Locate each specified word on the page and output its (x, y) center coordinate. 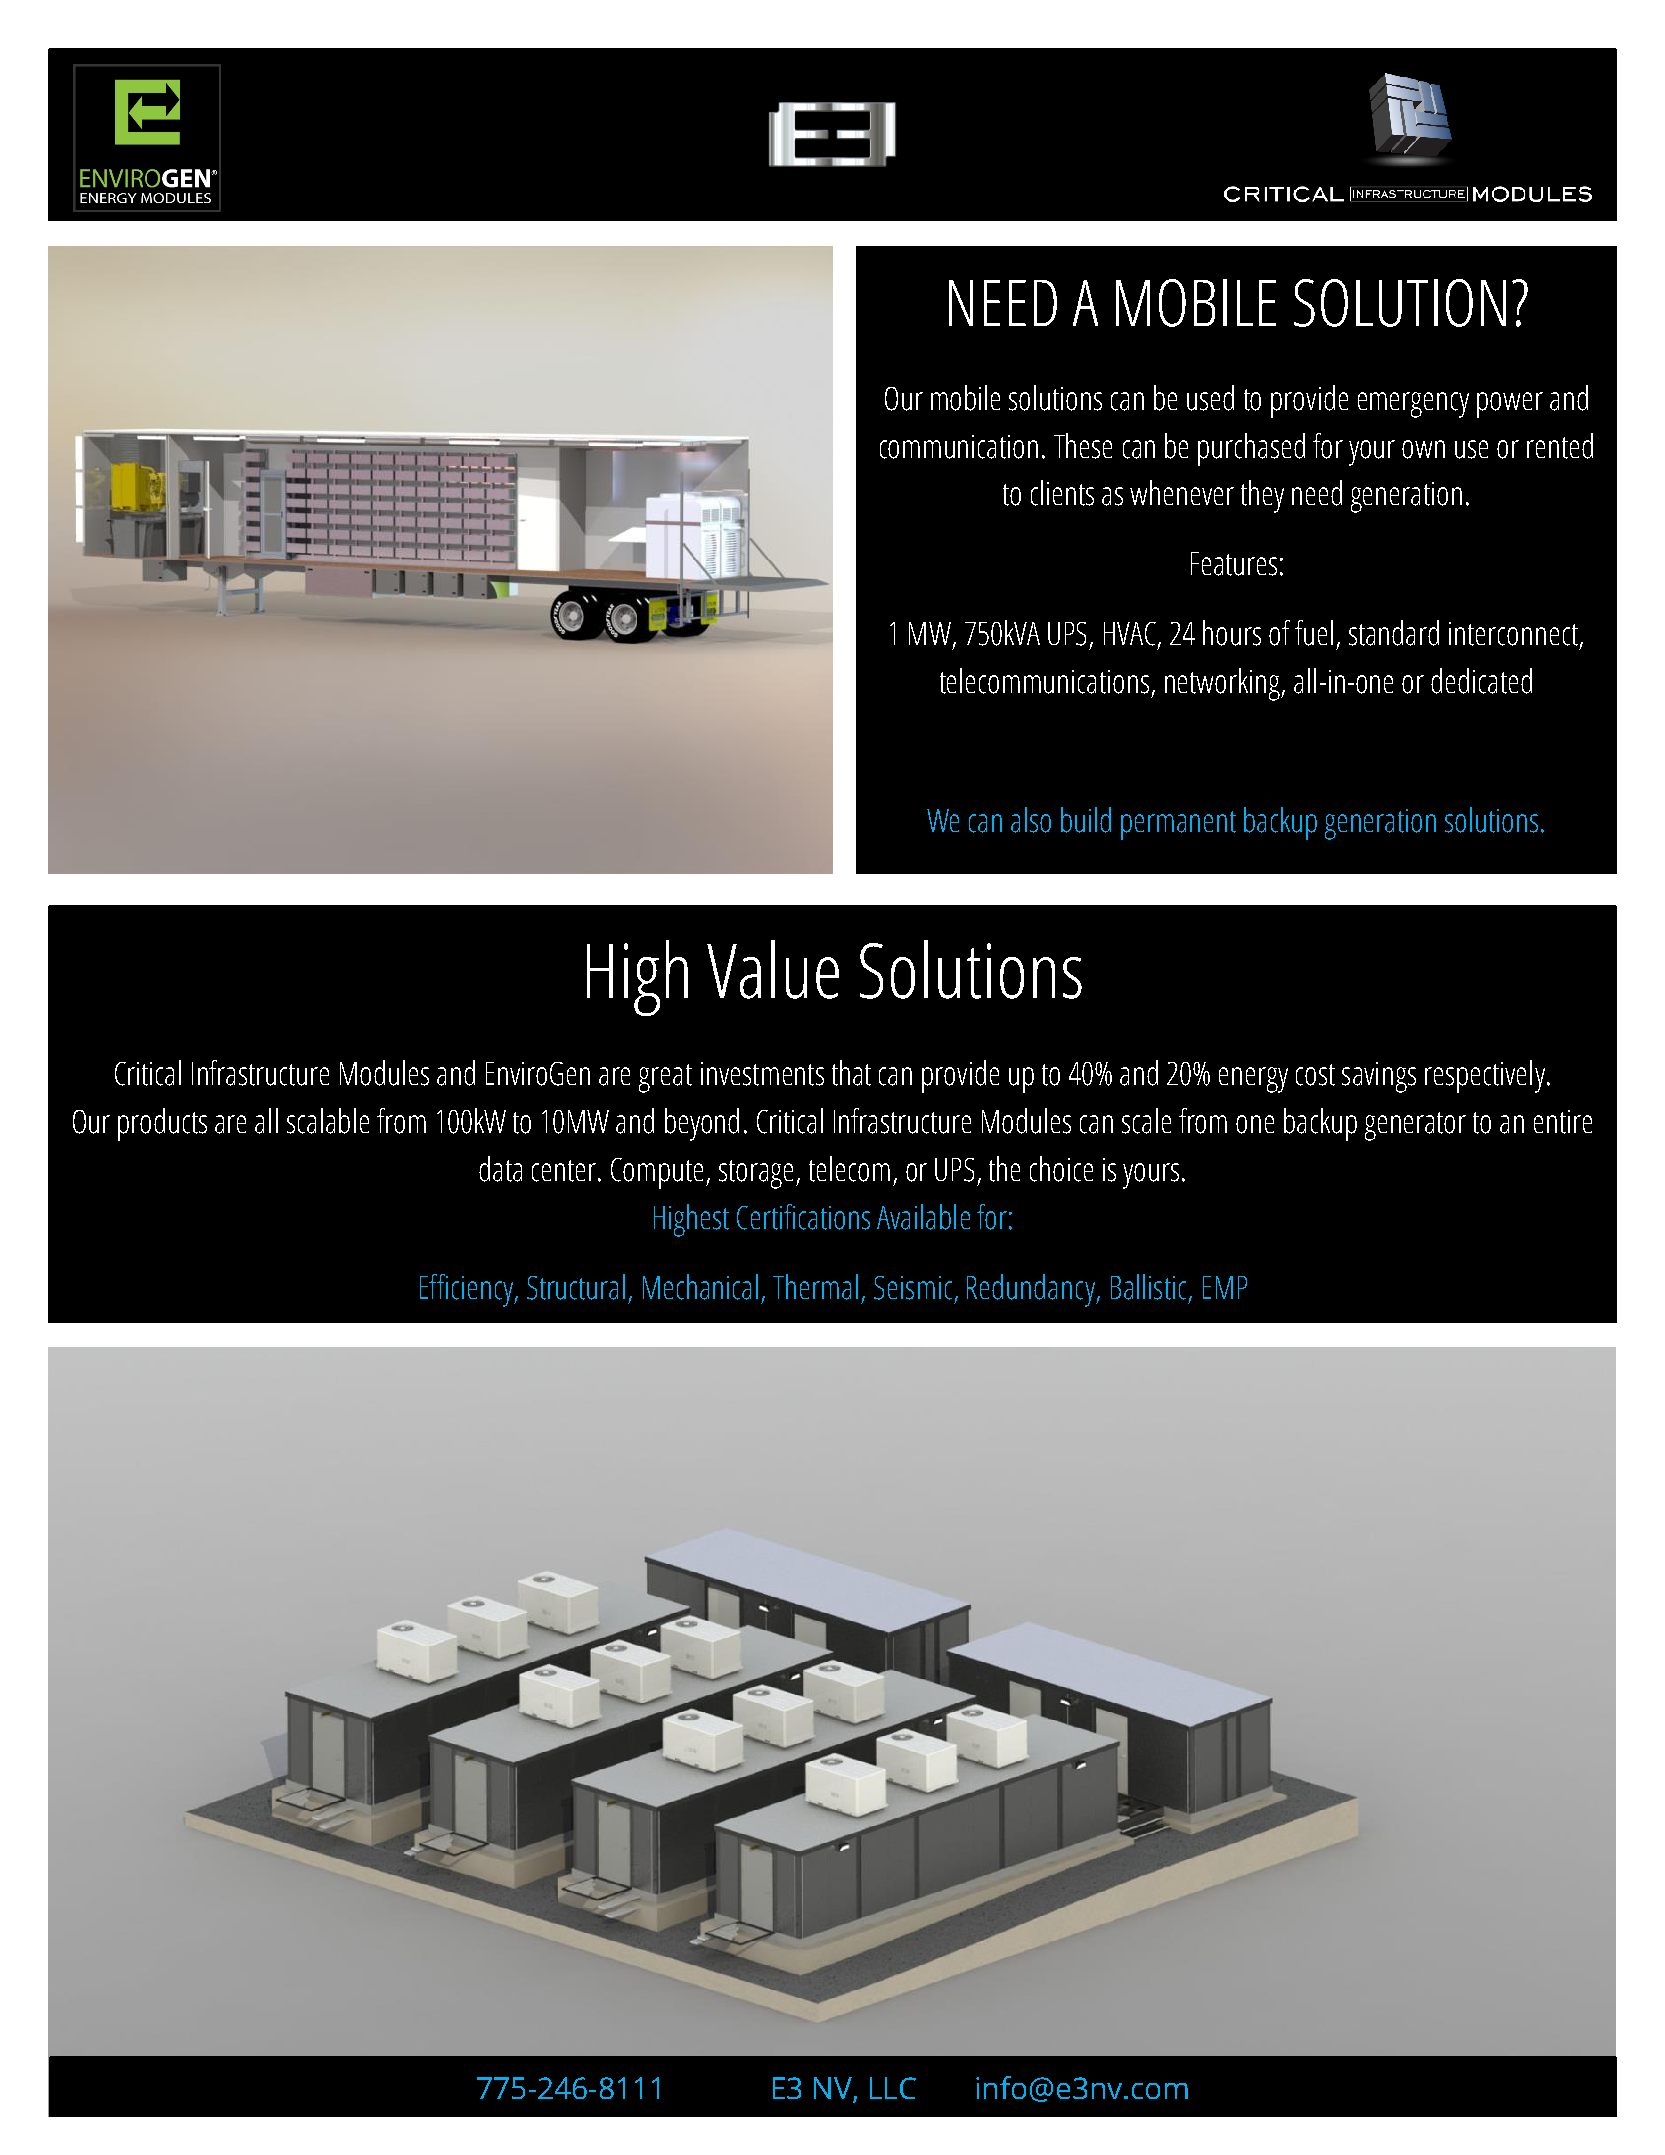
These (1083, 446)
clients (1062, 493)
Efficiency (468, 1290)
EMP (1225, 1287)
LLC (893, 2088)
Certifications (803, 1217)
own (1423, 449)
